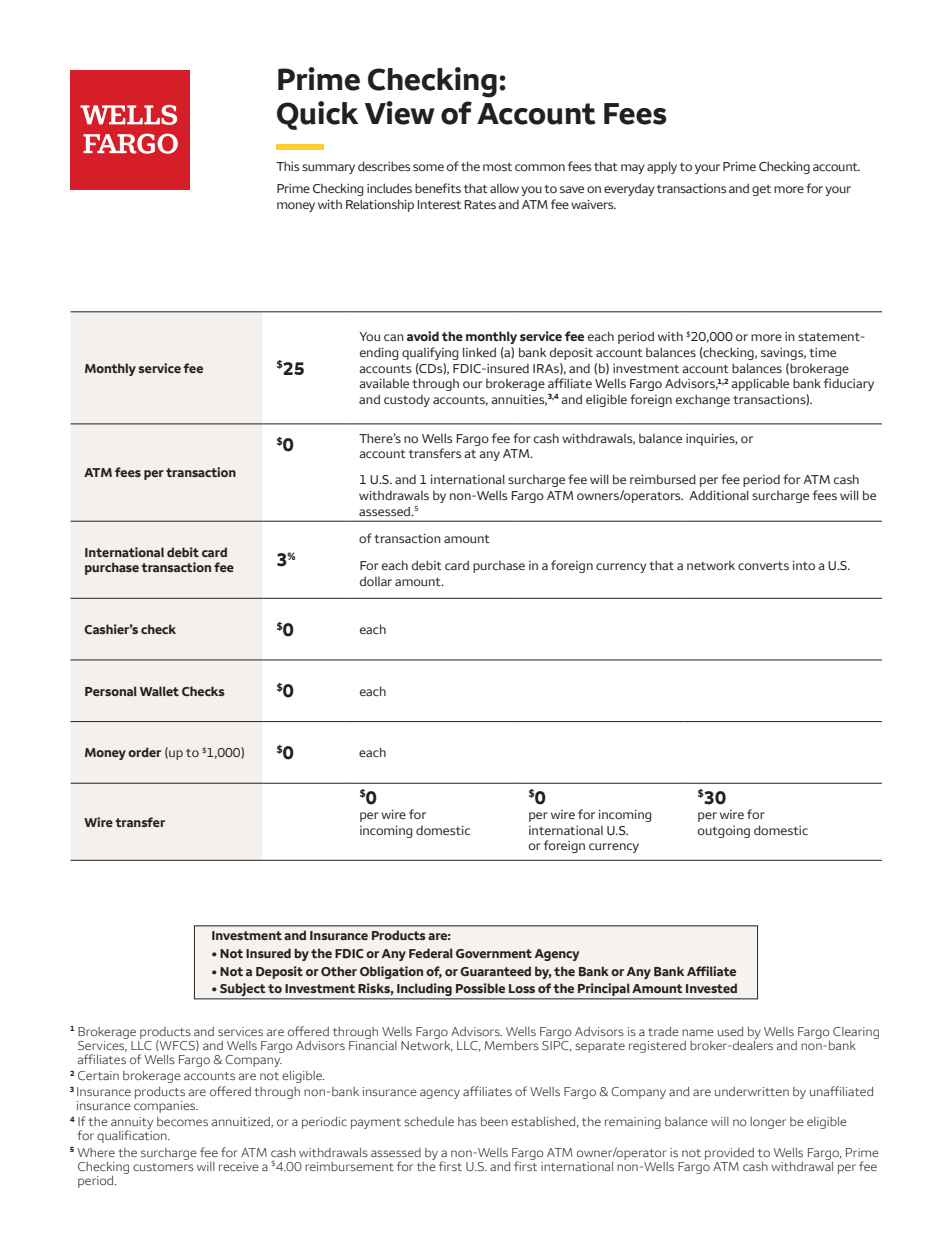 Image resolution: width=952 pixels, height=1233 pixels. What do you see at coordinates (384, 383) in the document?
I see `available` at bounding box center [384, 383].
